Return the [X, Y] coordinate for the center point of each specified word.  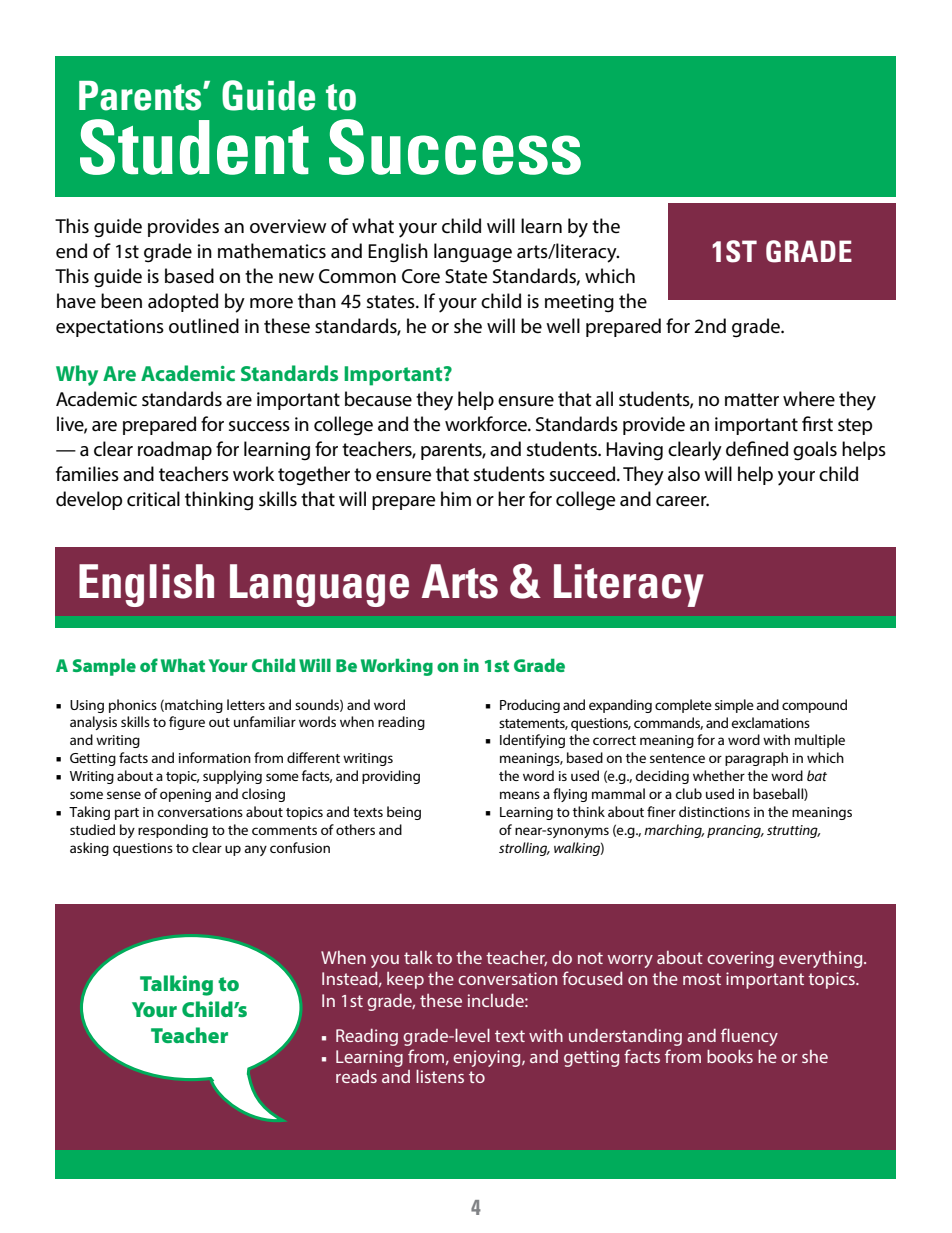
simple [734, 706]
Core [421, 276]
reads [356, 1076]
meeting [579, 303]
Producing [530, 706]
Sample [104, 667]
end [71, 251]
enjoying [488, 1058]
